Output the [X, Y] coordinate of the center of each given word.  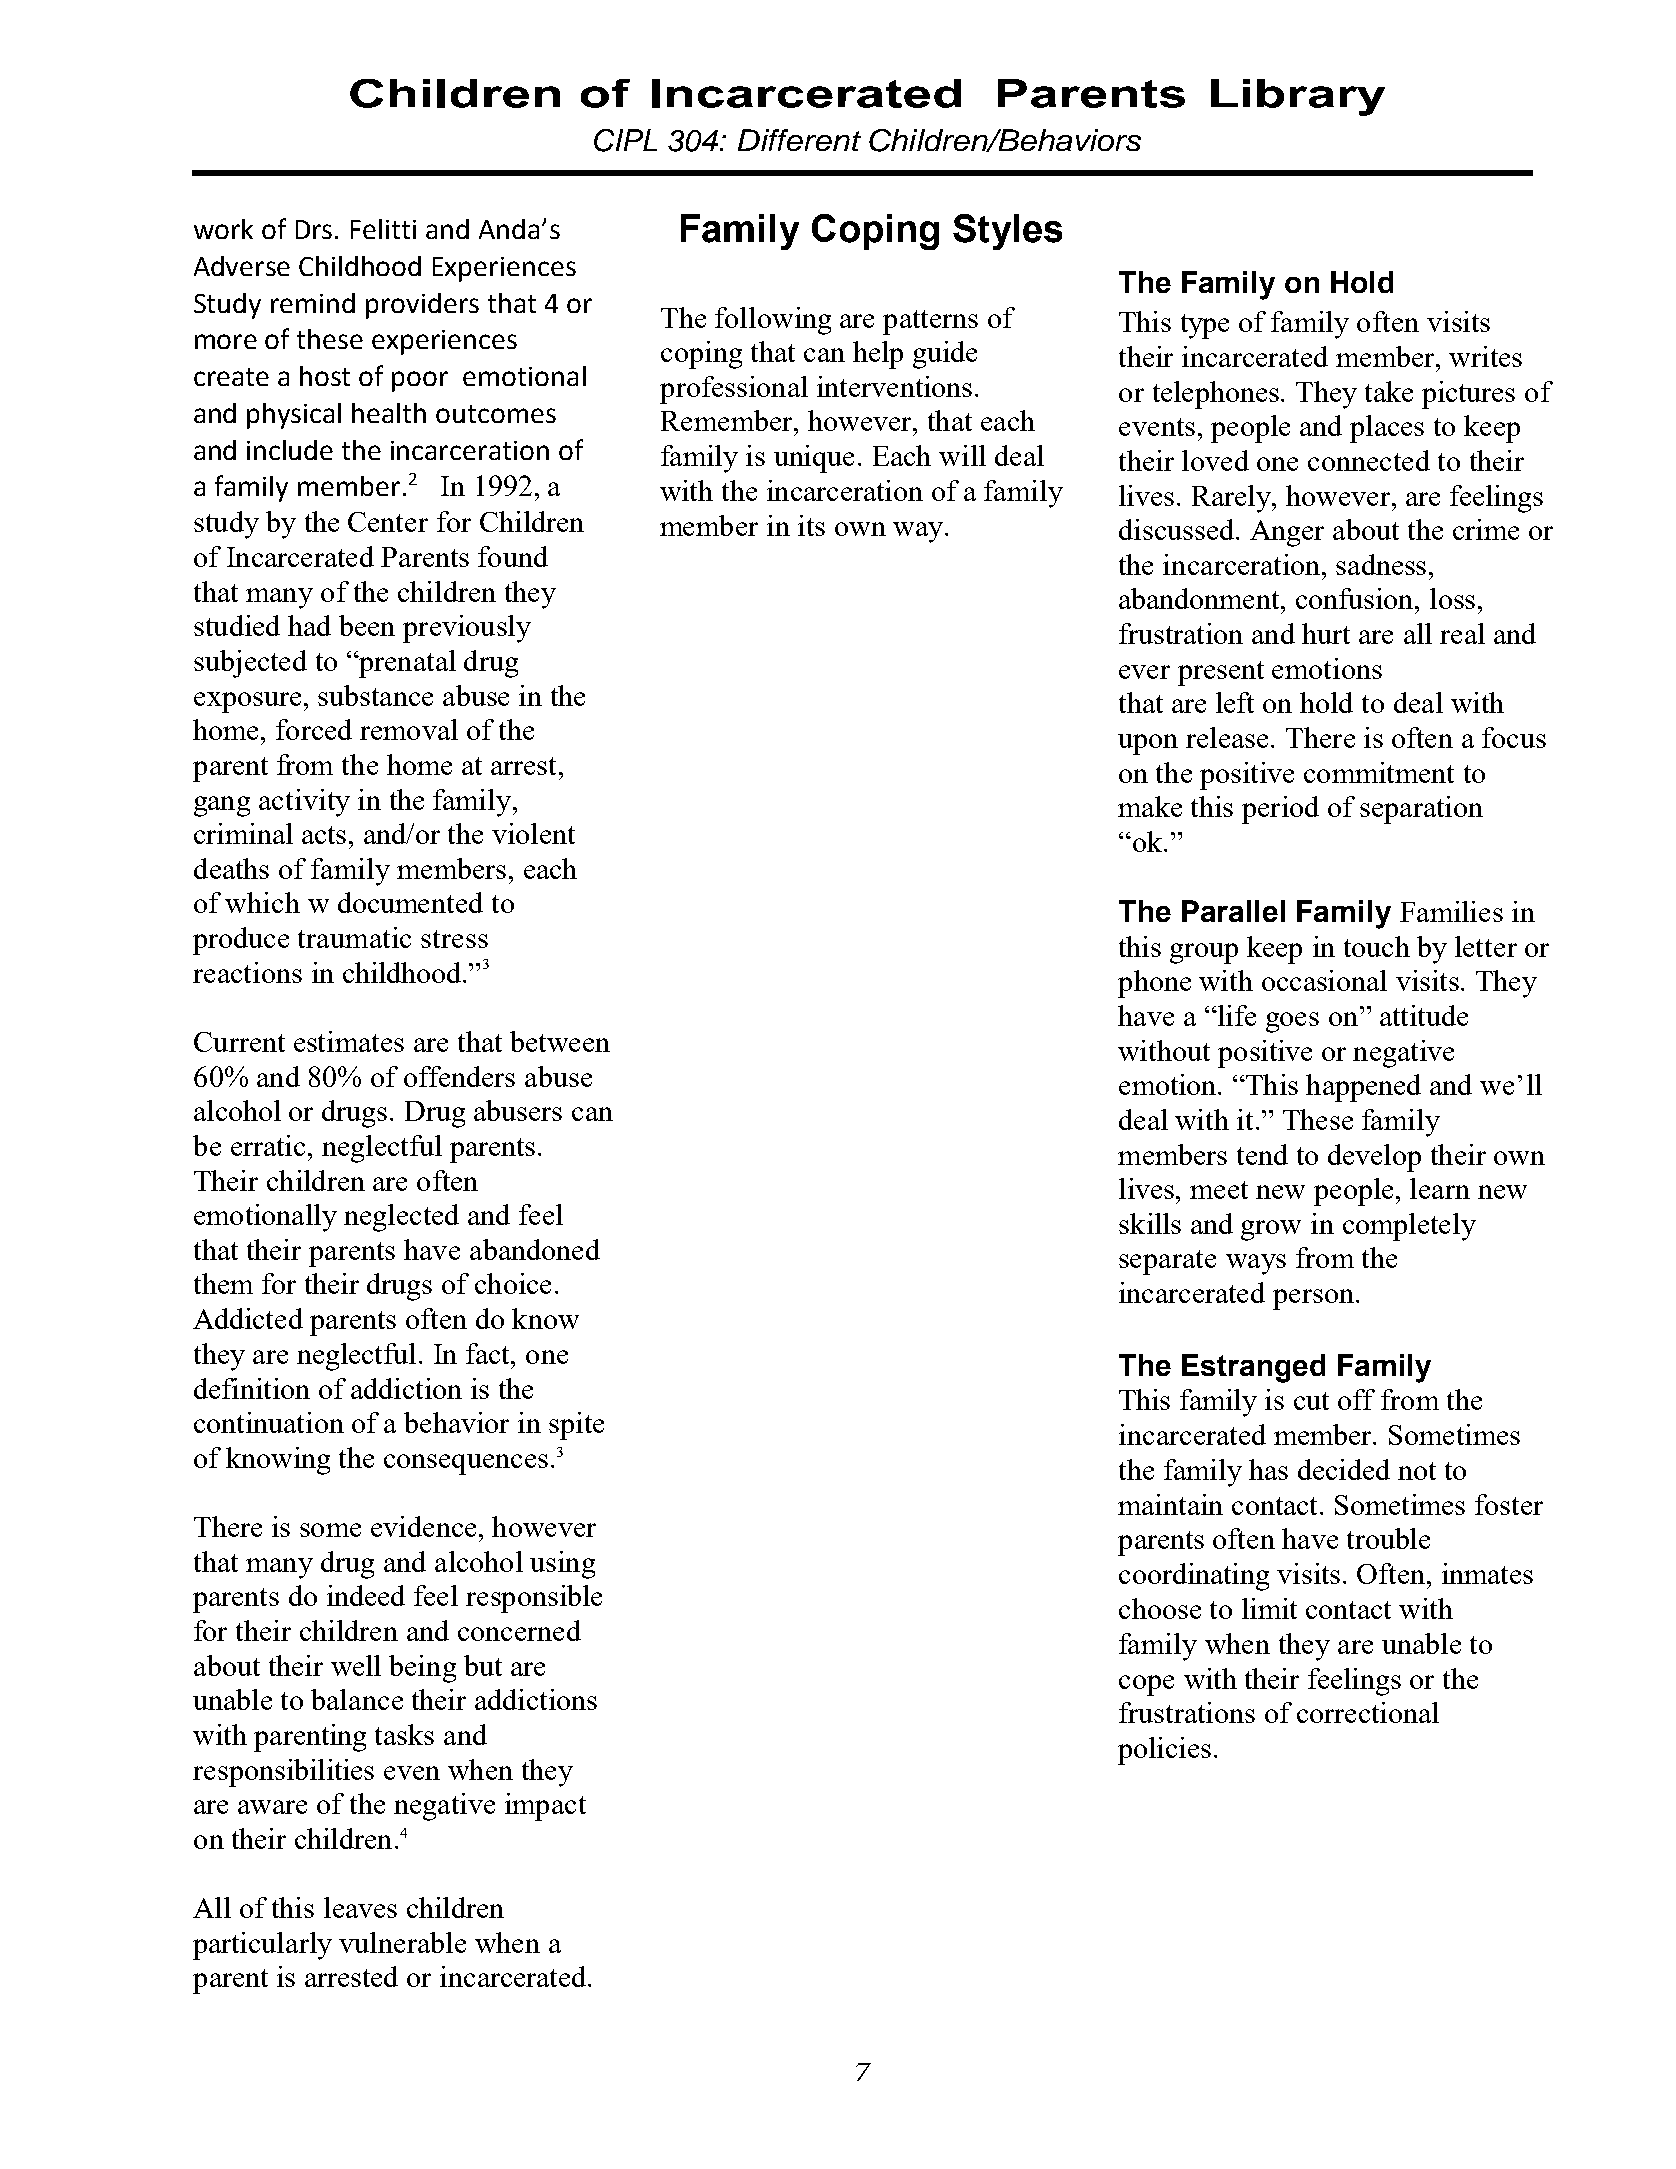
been [367, 625]
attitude [1424, 1015]
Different [799, 140]
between [560, 1041]
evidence [423, 1526]
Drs [314, 229]
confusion [1356, 598]
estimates [349, 1041]
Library [1298, 97]
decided [1344, 1469]
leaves [360, 1907]
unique [814, 459]
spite [576, 1426]
